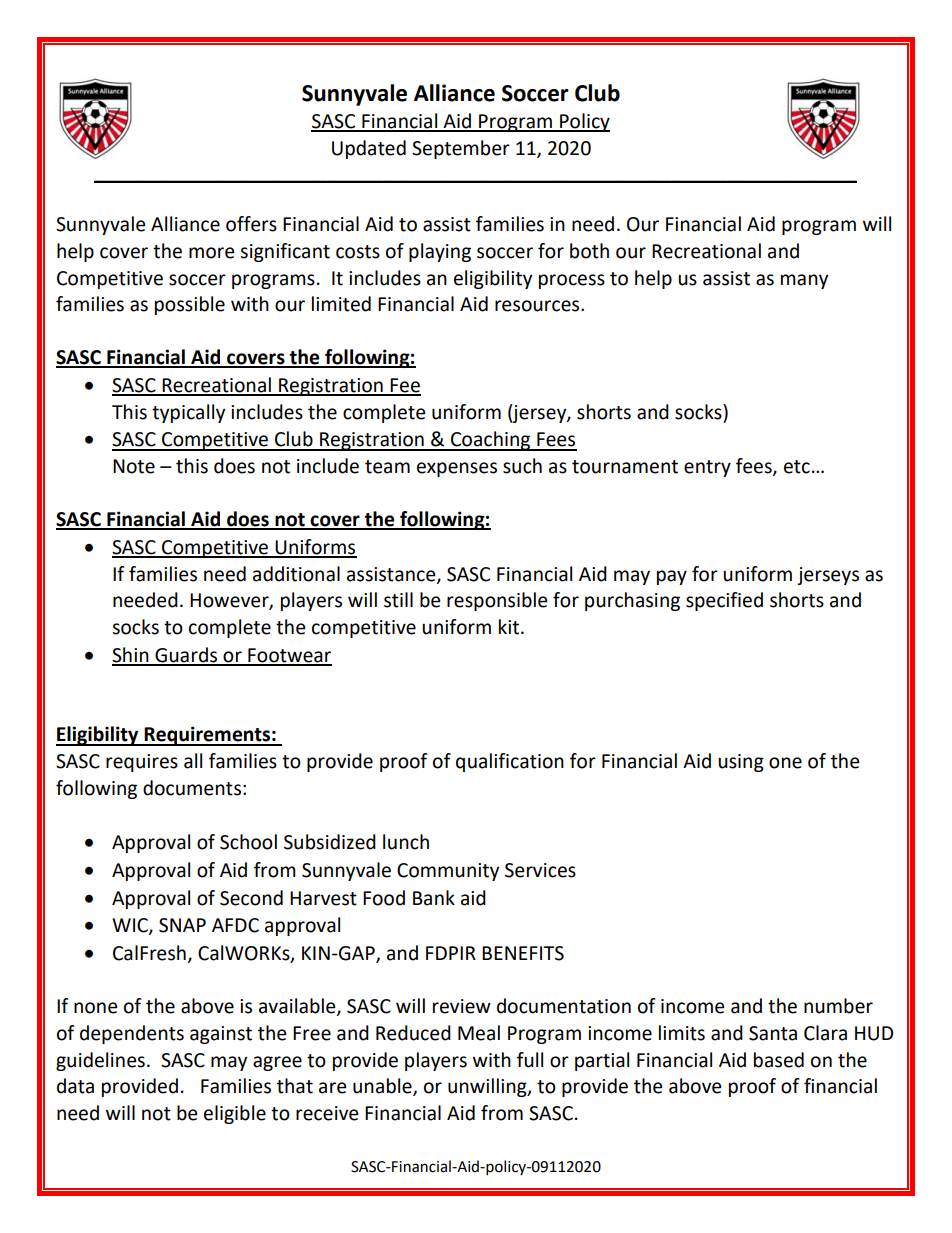 This screenshot has width=952, height=1233. What do you see at coordinates (741, 763) in the screenshot?
I see `using` at bounding box center [741, 763].
